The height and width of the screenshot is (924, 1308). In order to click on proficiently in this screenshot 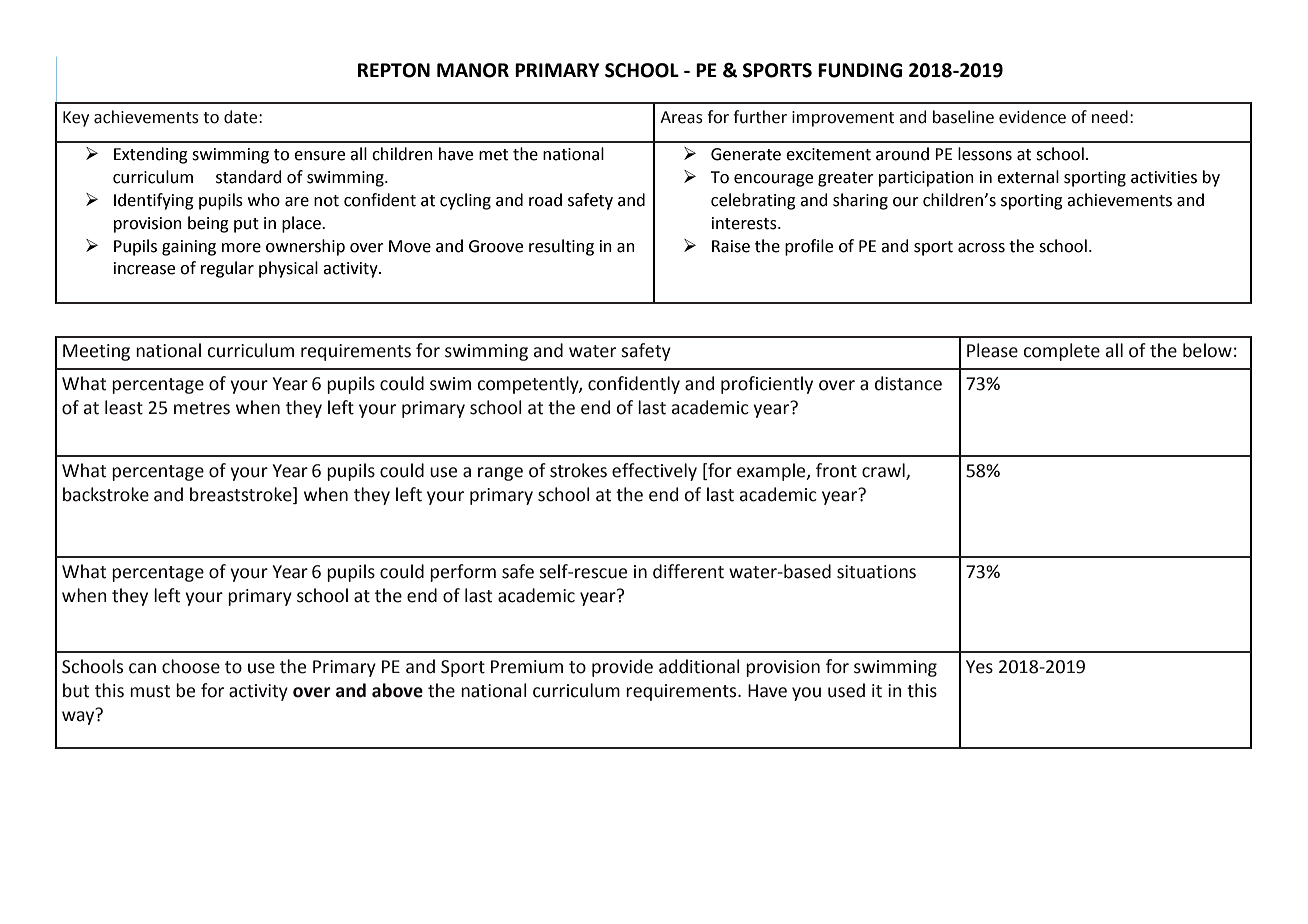, I will do `click(767, 385)`.
